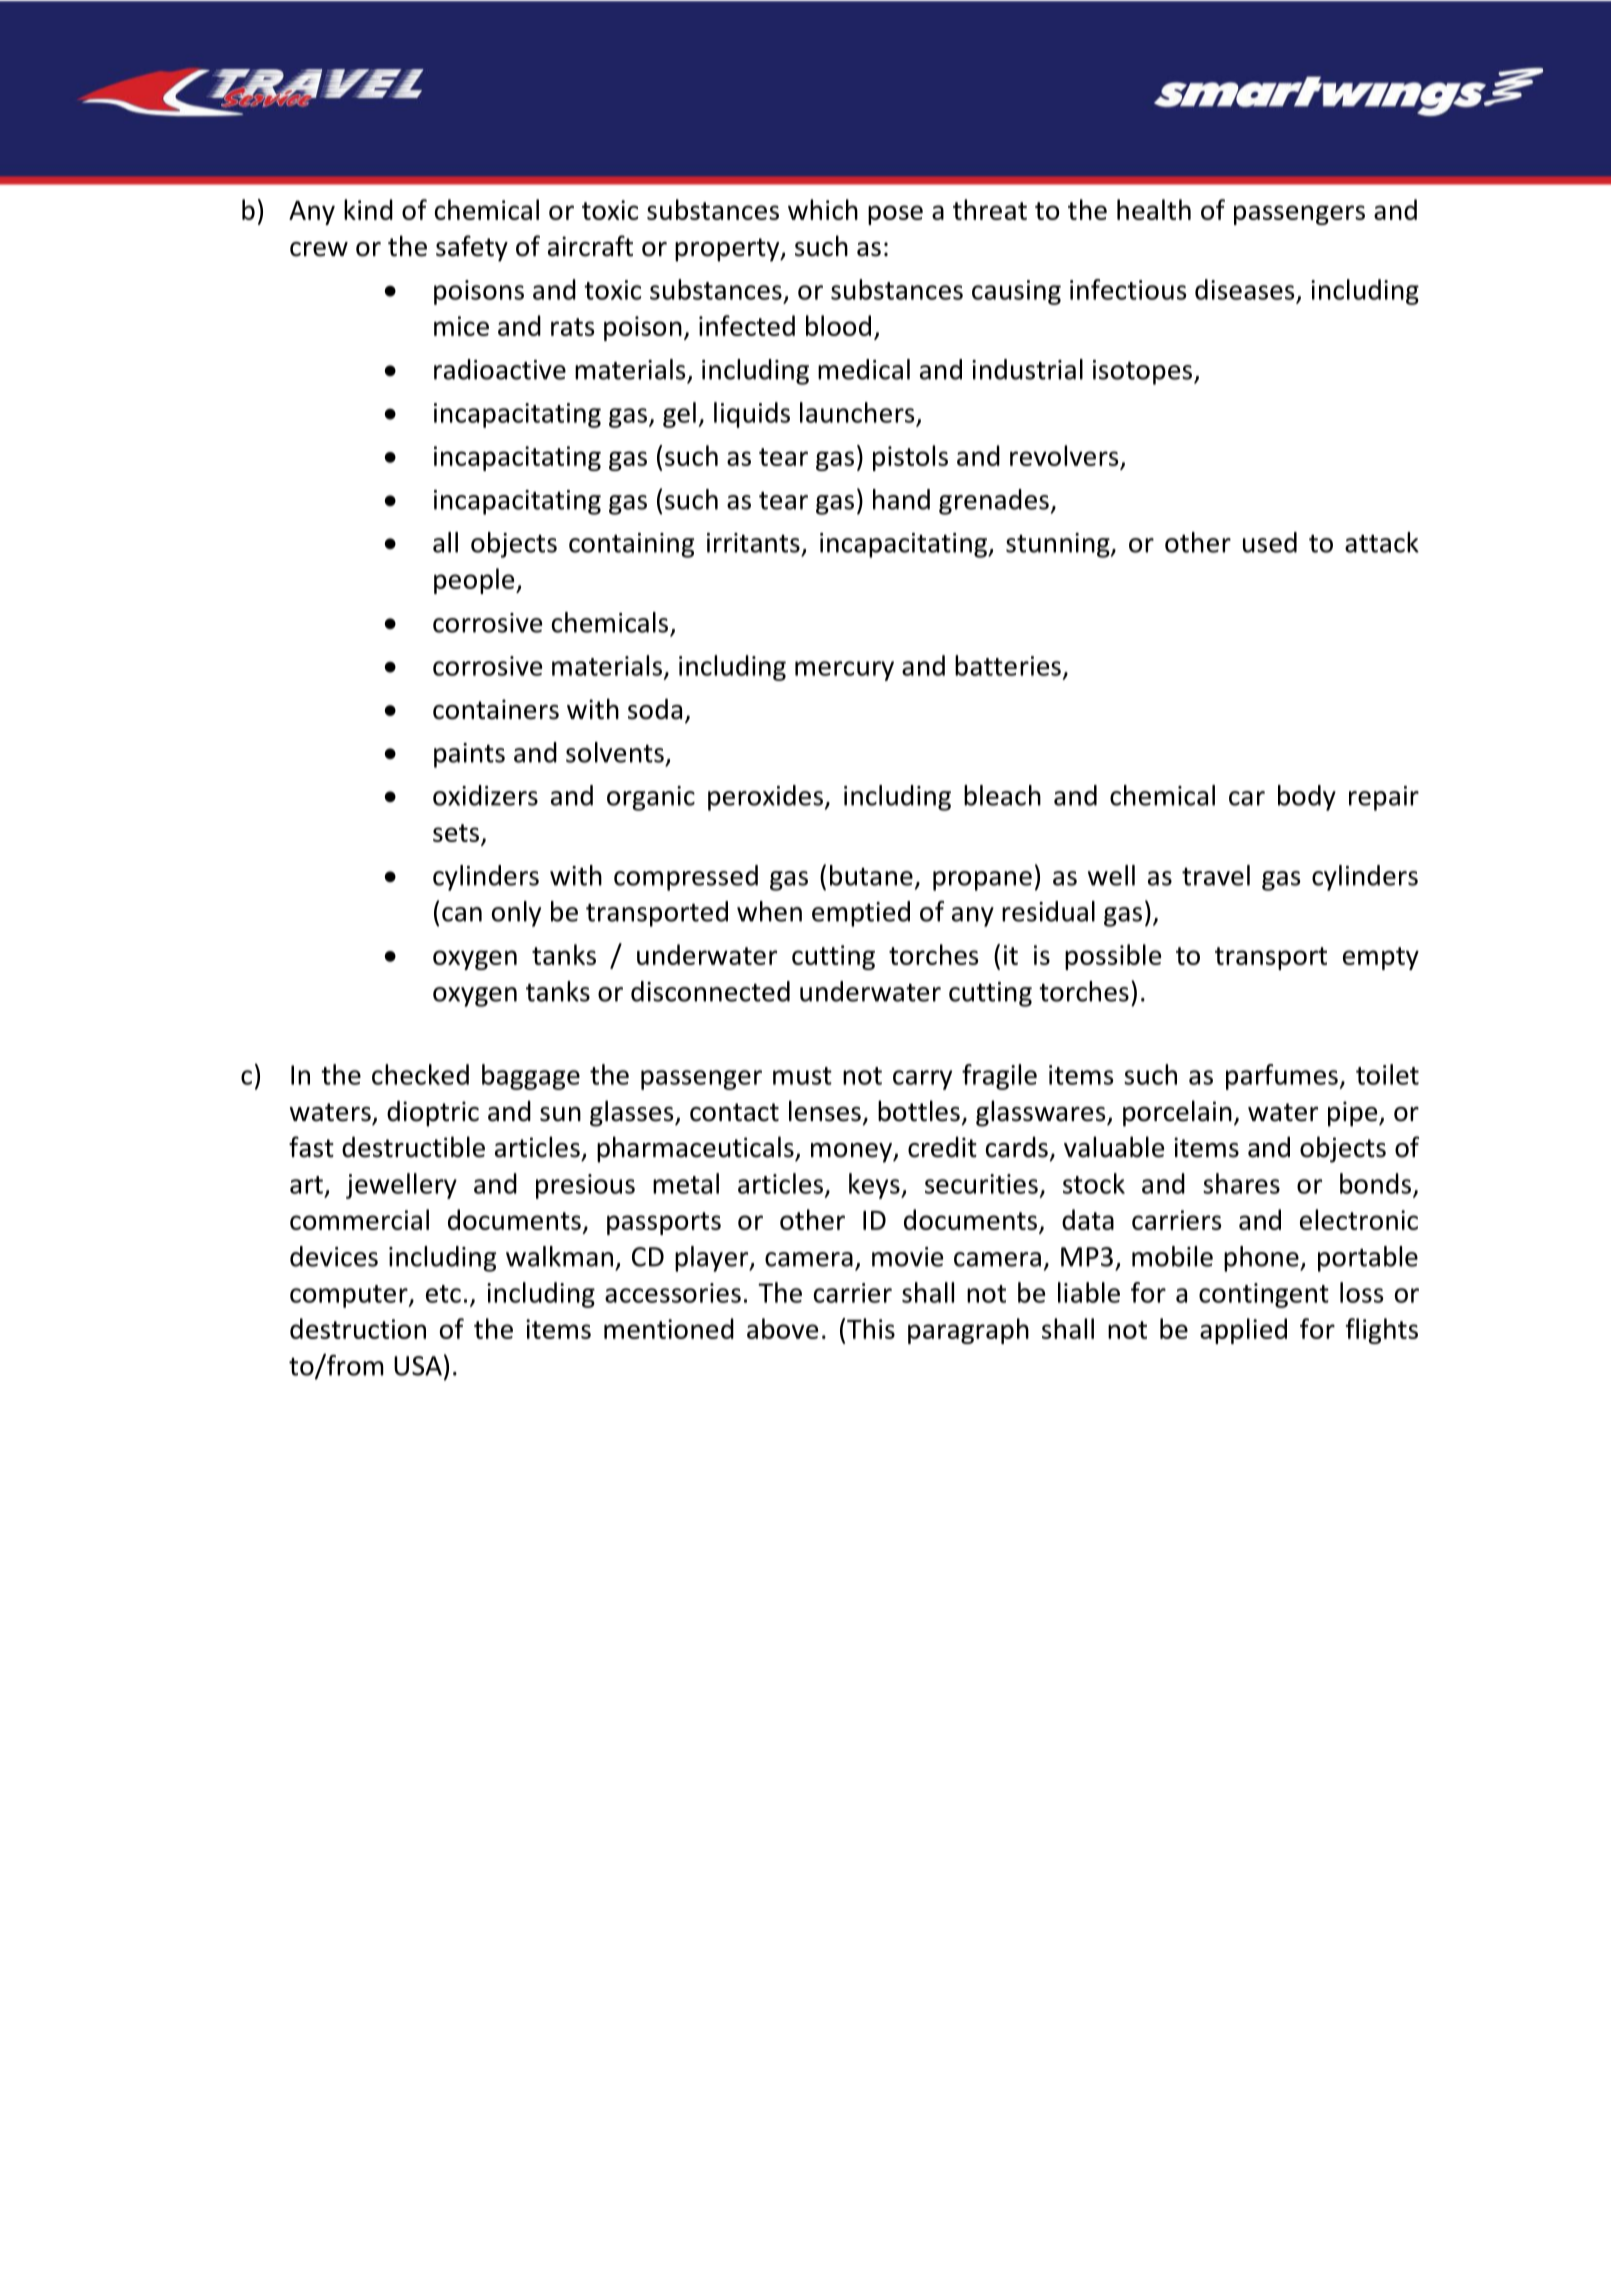 The width and height of the page is (1611, 2278). I want to click on pistols, so click(910, 458).
